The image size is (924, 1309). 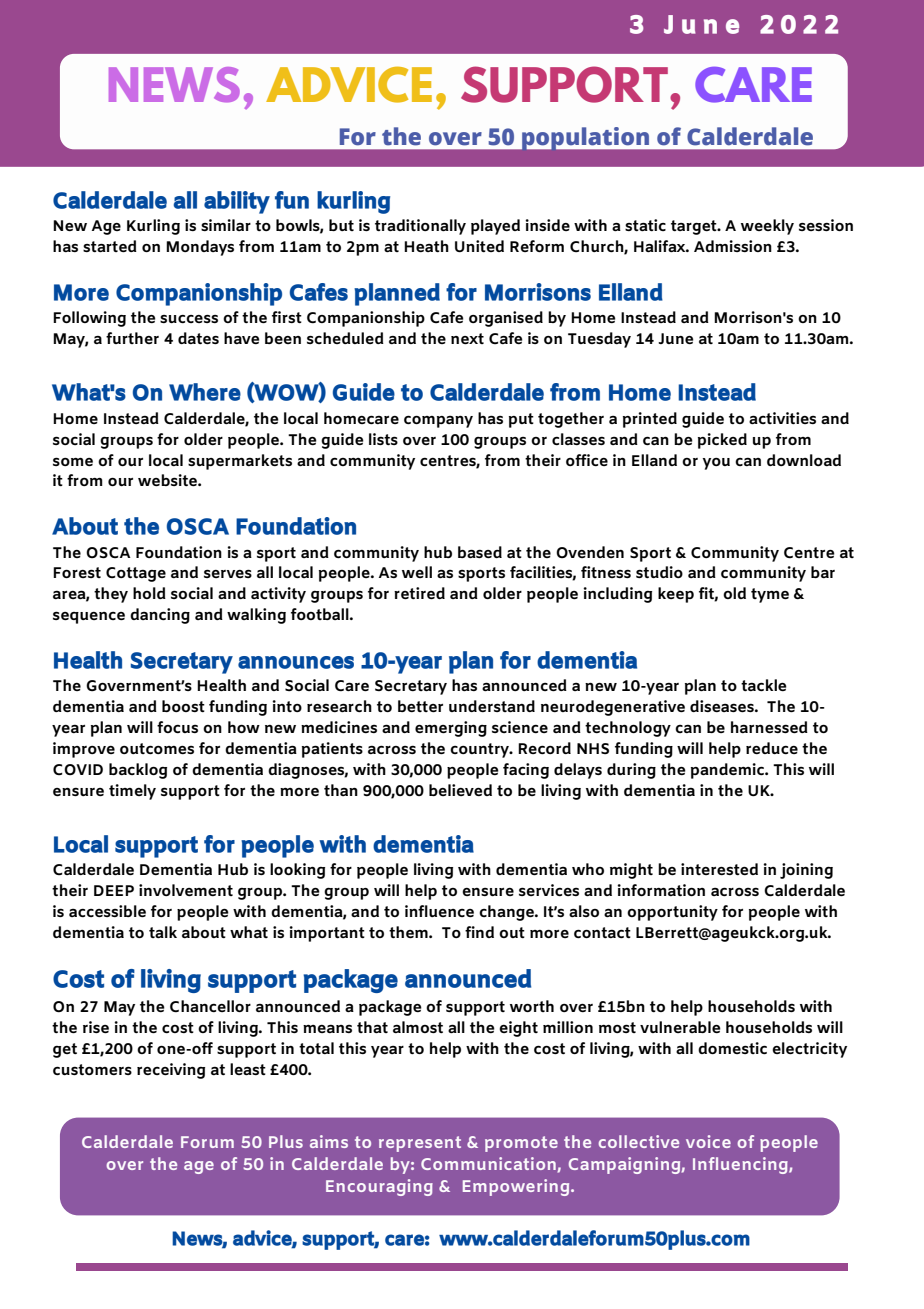 What do you see at coordinates (200, 248) in the screenshot?
I see `Mondays` at bounding box center [200, 248].
